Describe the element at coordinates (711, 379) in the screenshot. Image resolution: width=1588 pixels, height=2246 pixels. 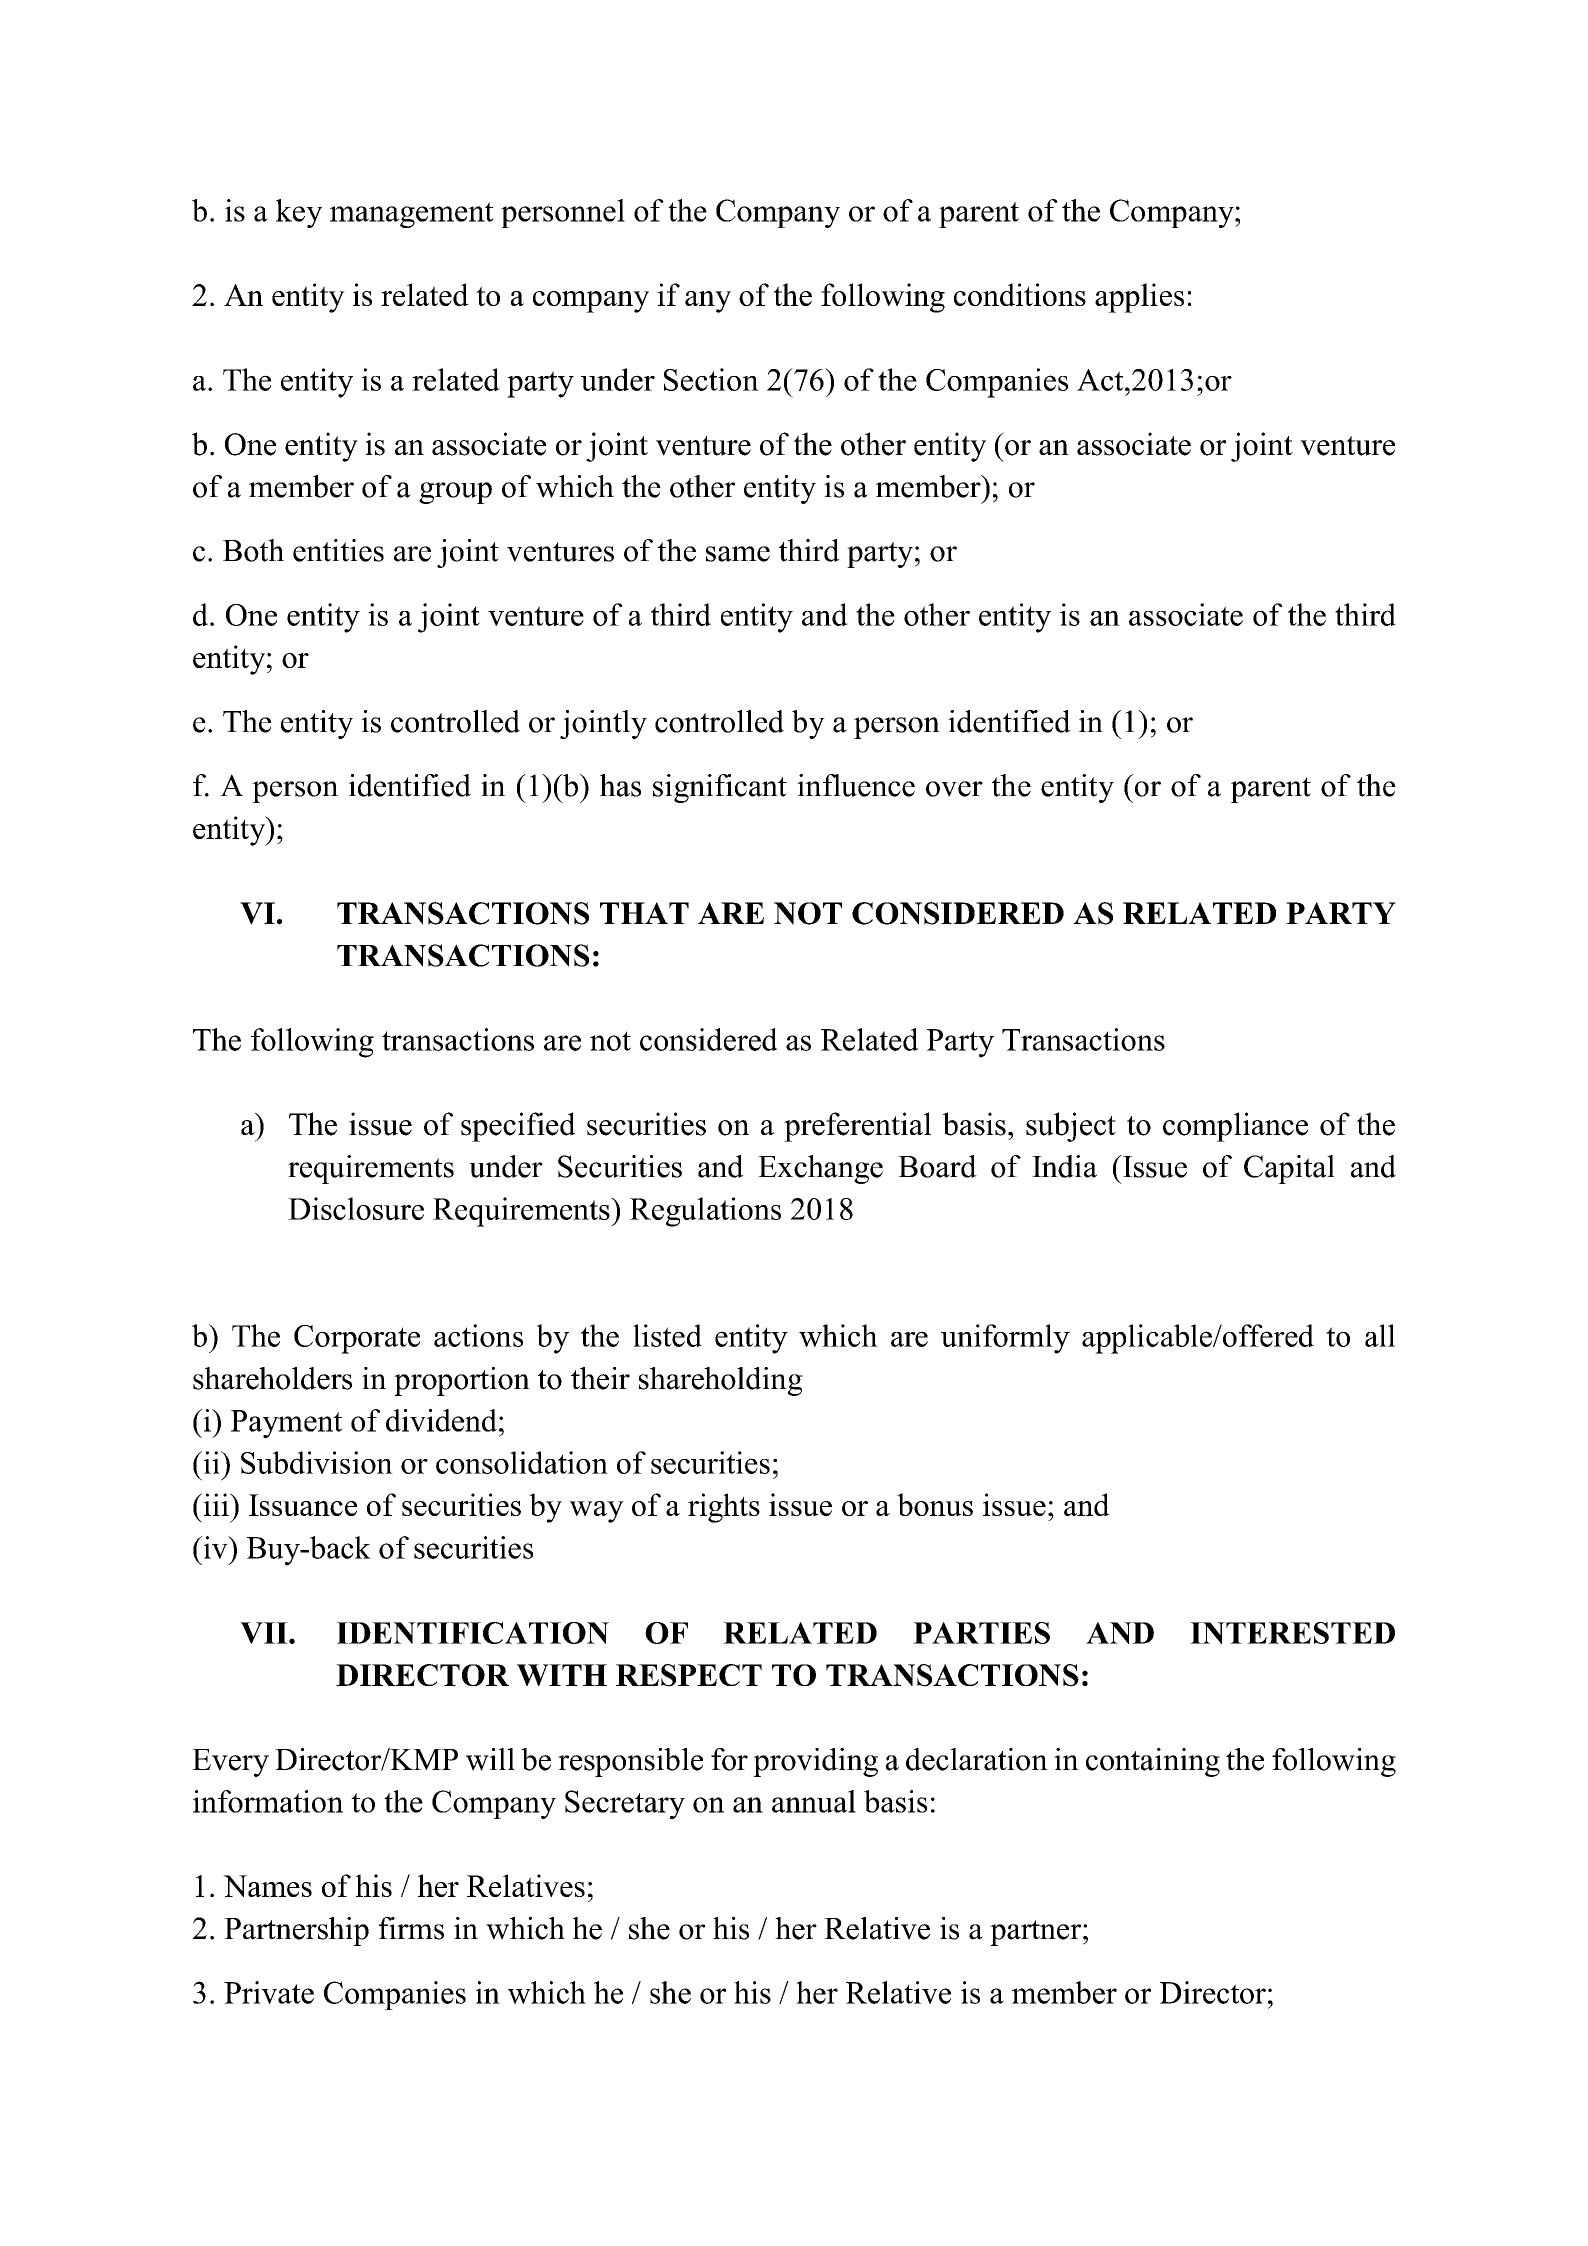
I see `Section` at that location.
